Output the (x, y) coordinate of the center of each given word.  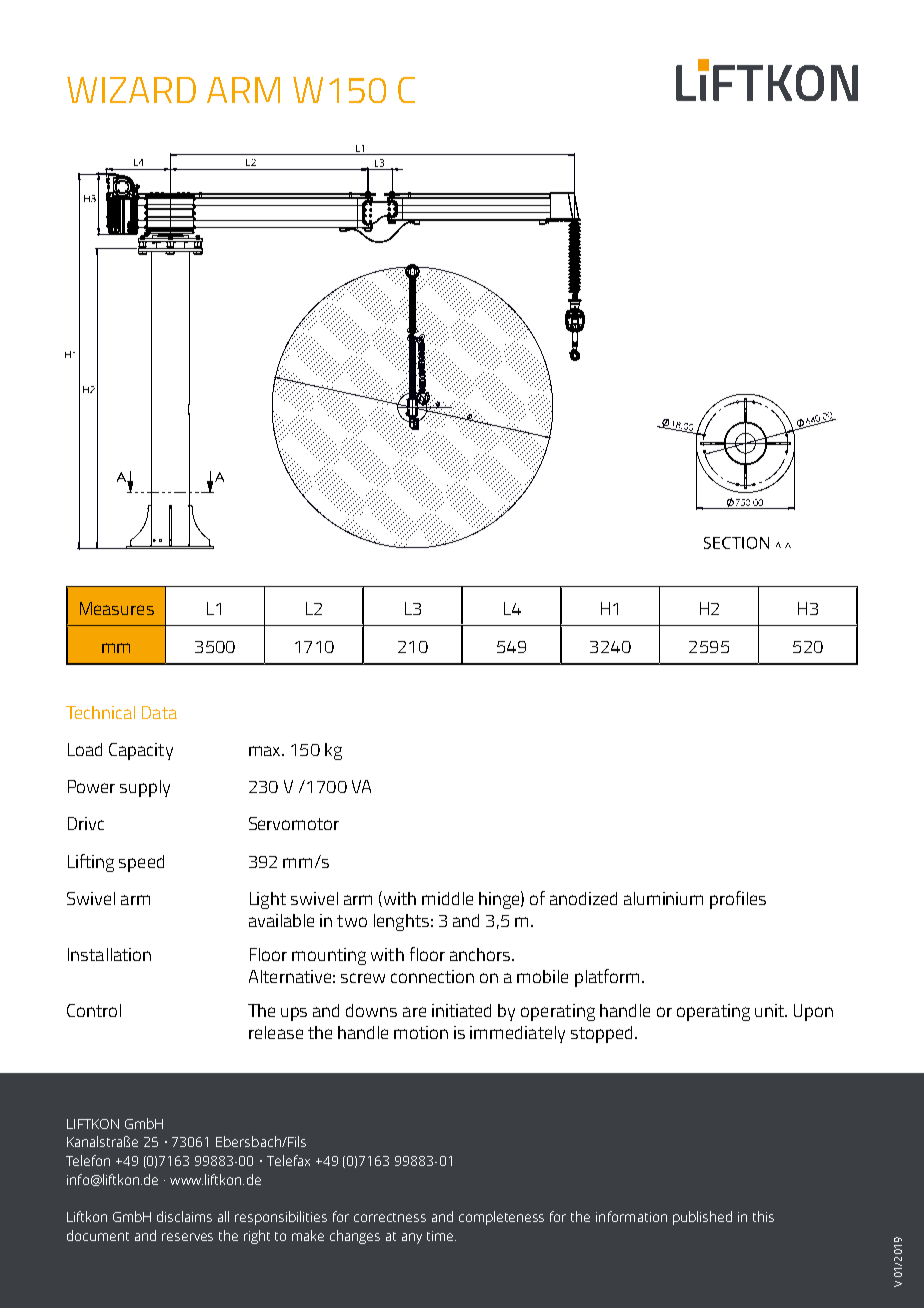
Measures (117, 608)
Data (159, 712)
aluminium (663, 898)
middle (447, 898)
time (441, 1236)
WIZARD (131, 90)
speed (141, 863)
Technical (100, 712)
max (266, 751)
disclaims (184, 1216)
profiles (738, 900)
